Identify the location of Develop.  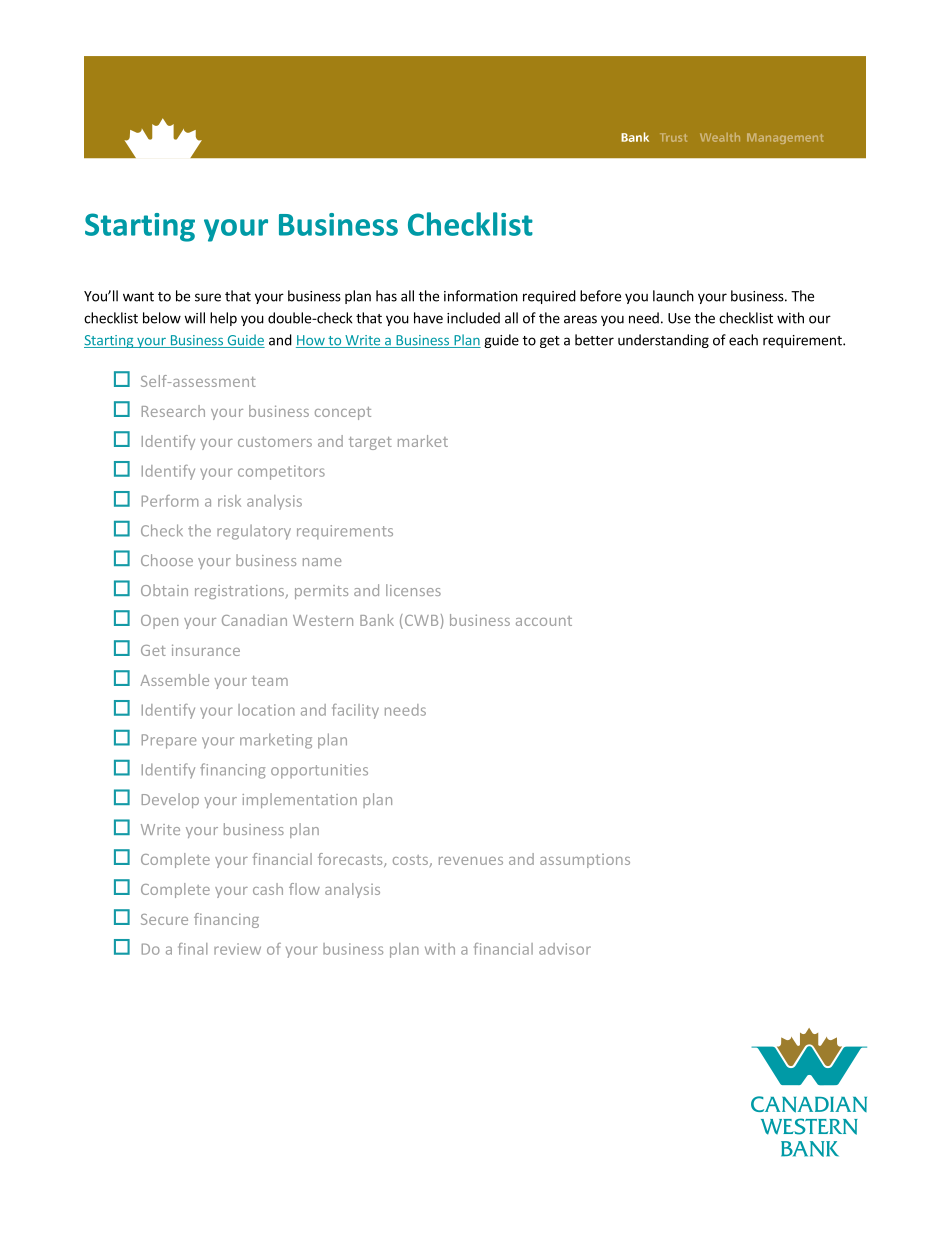
(170, 800).
